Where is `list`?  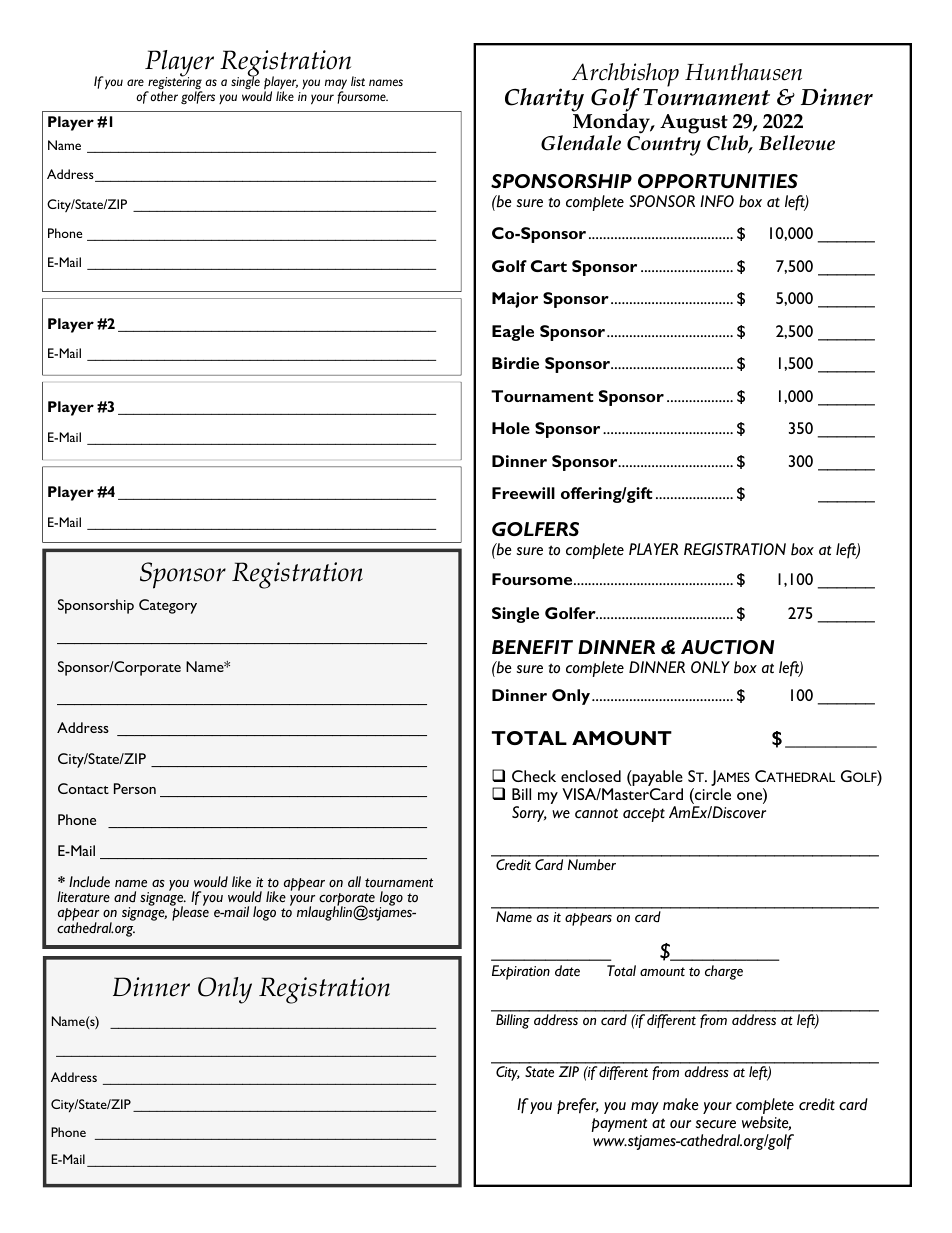
list is located at coordinates (358, 81).
